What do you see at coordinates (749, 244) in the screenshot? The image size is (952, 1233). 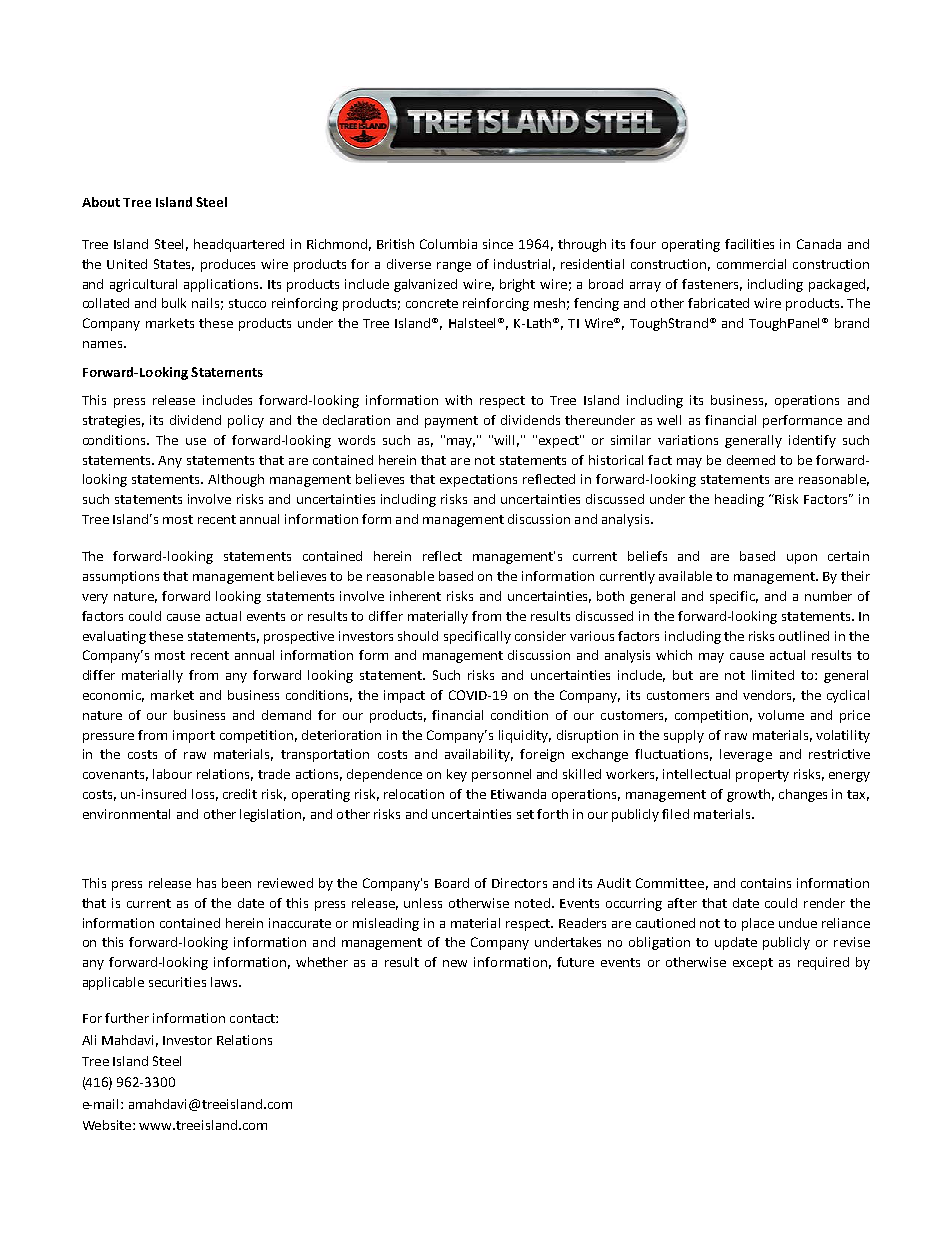 I see `facilities` at bounding box center [749, 244].
